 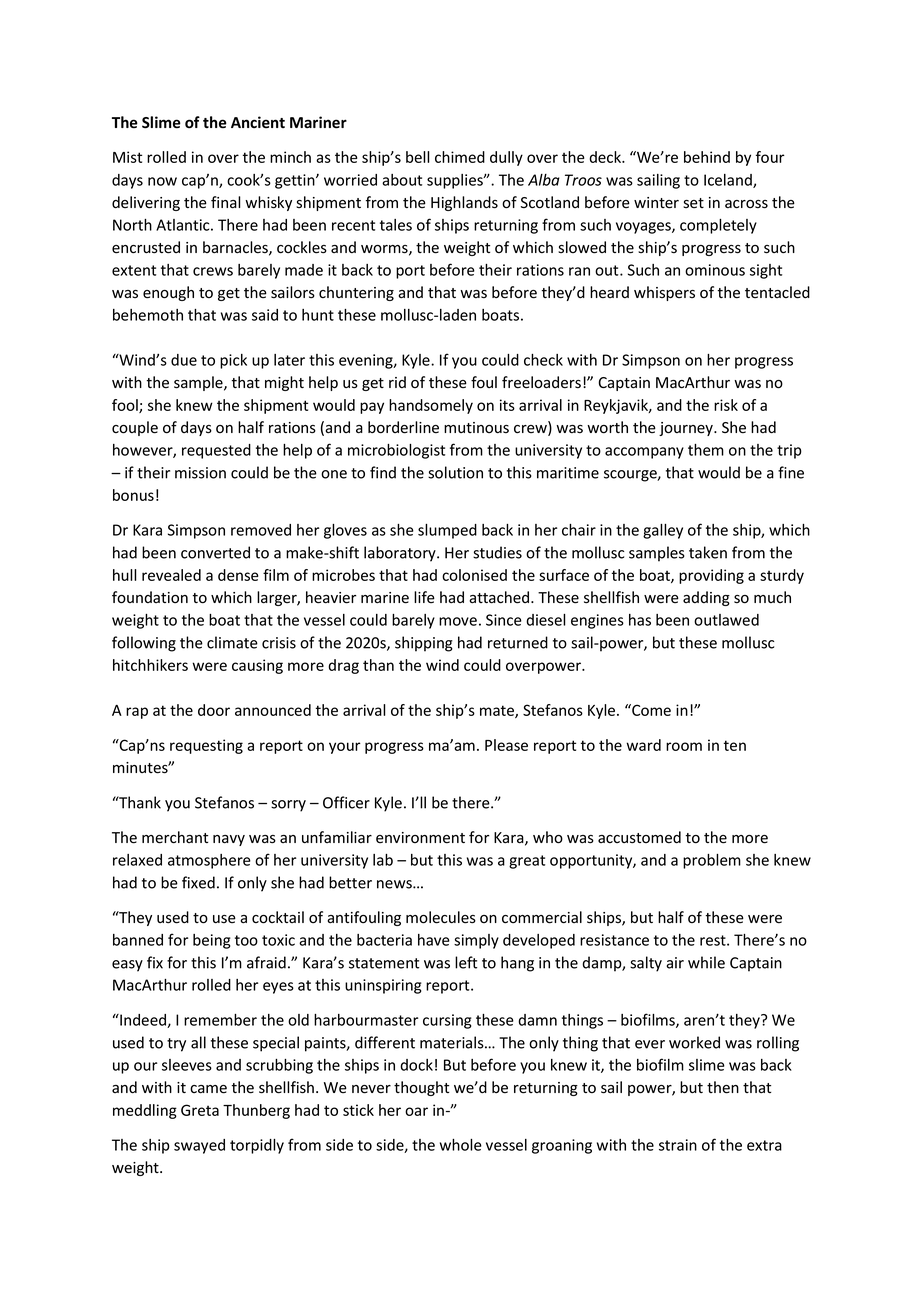 What do you see at coordinates (162, 181) in the screenshot?
I see `now` at bounding box center [162, 181].
